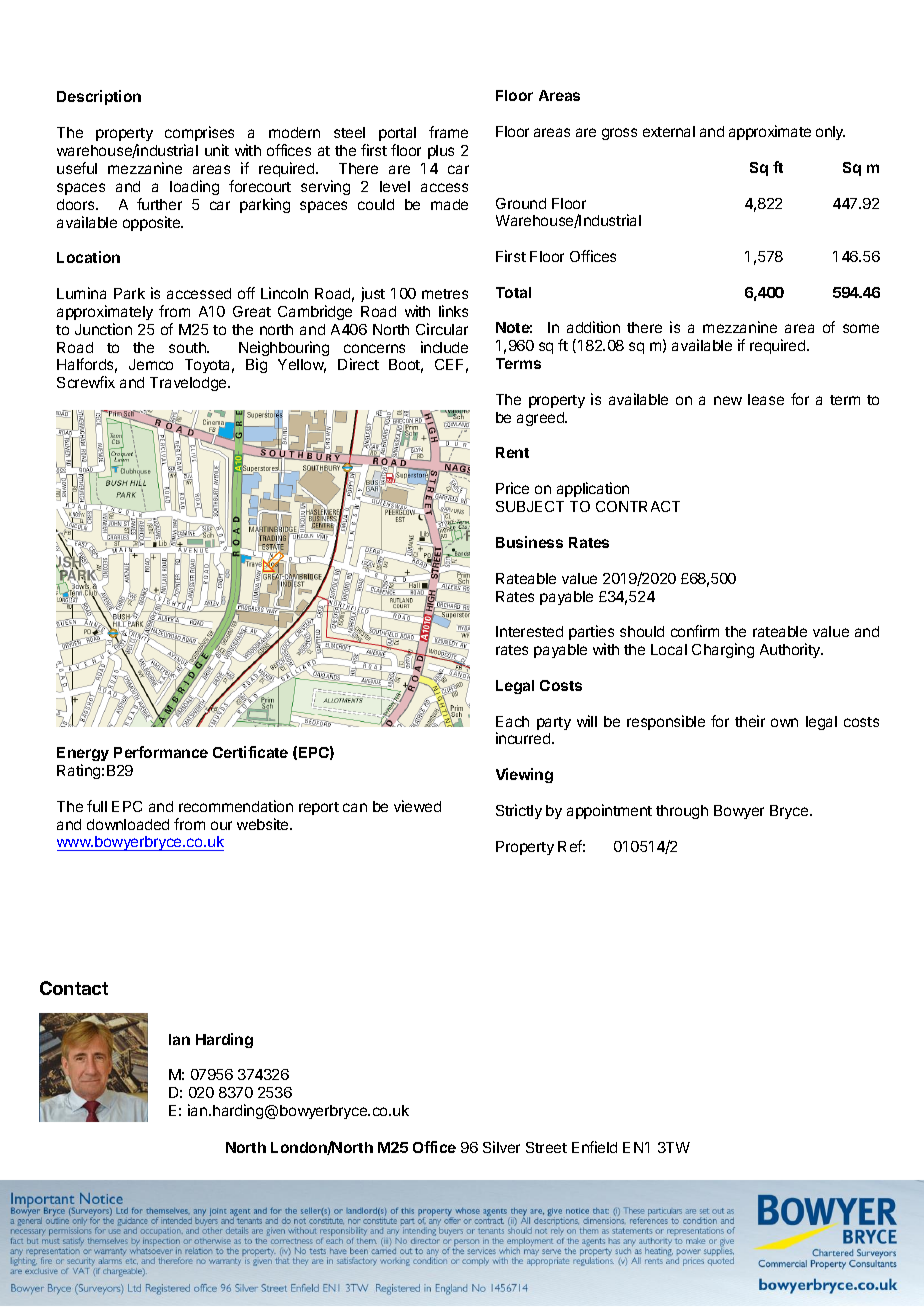  Describe the element at coordinates (682, 812) in the document. I see `through` at that location.
